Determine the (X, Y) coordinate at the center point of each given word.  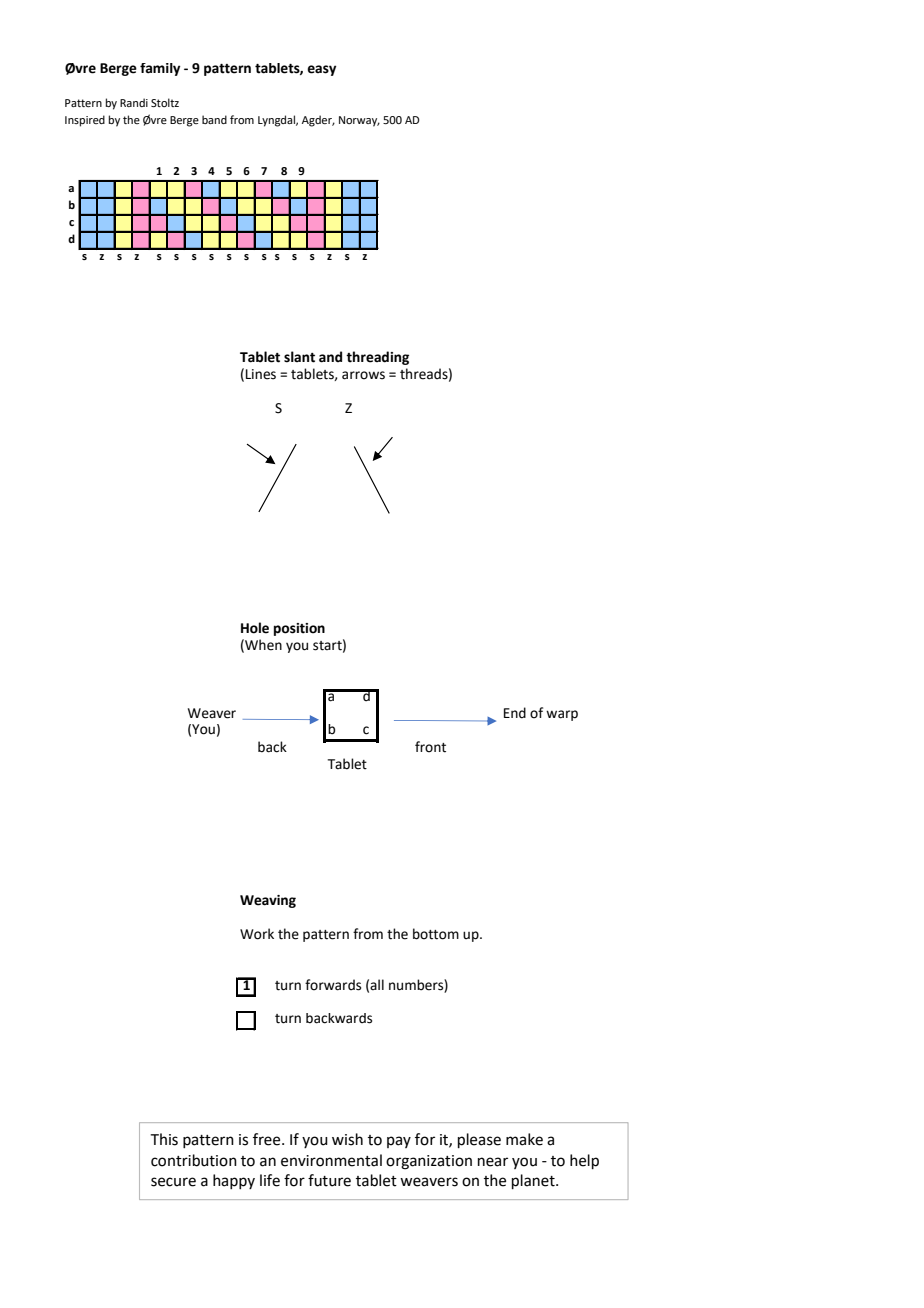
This (164, 1139)
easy (321, 70)
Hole (255, 628)
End (515, 713)
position (299, 629)
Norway (359, 121)
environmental (331, 1160)
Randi (134, 102)
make (524, 1139)
